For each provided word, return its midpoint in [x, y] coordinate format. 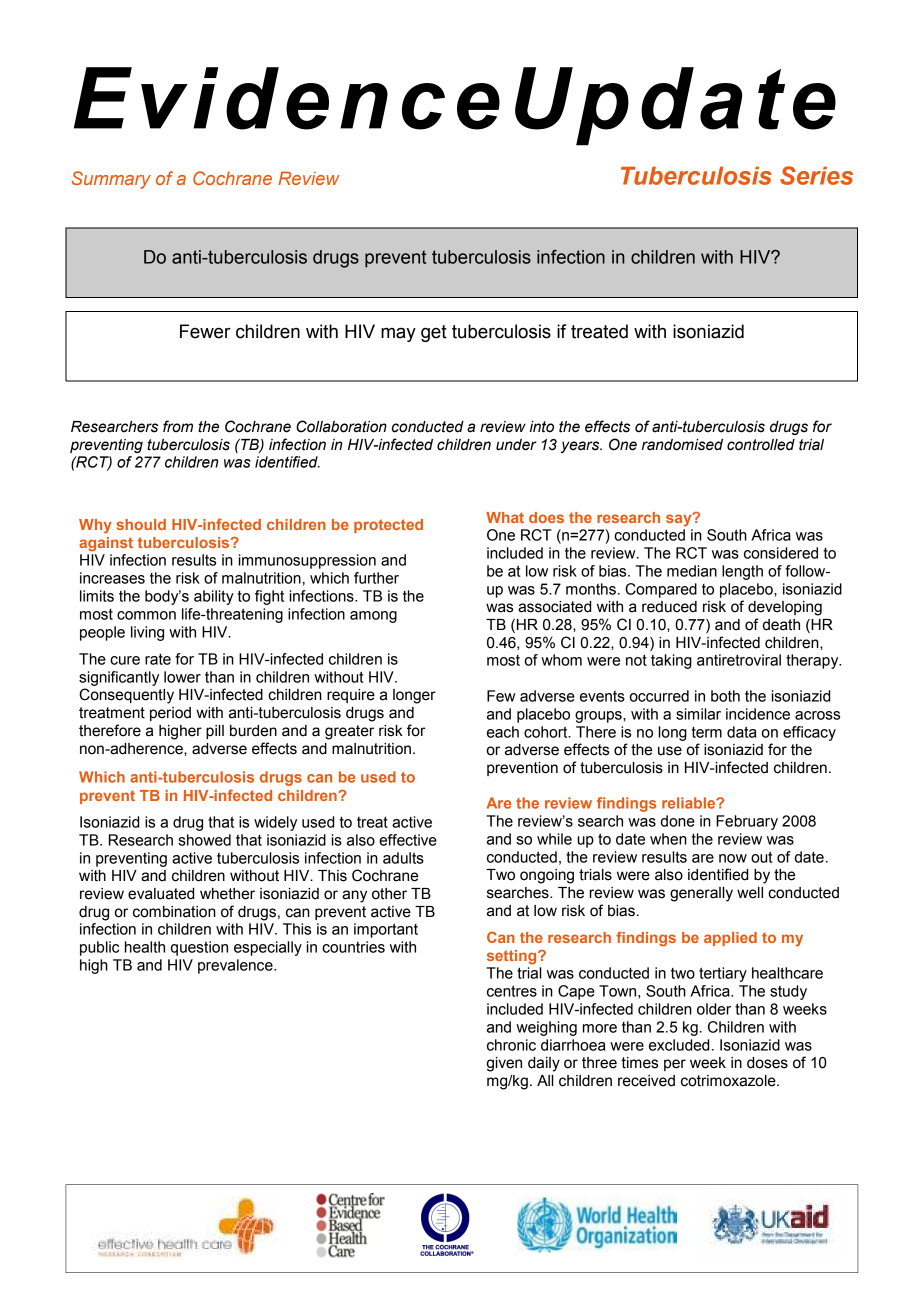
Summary [111, 180]
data [741, 732]
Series [816, 175]
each [503, 732]
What [505, 517]
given [504, 1064]
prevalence [236, 966]
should [141, 524]
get [434, 333]
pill [215, 732]
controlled [761, 445]
